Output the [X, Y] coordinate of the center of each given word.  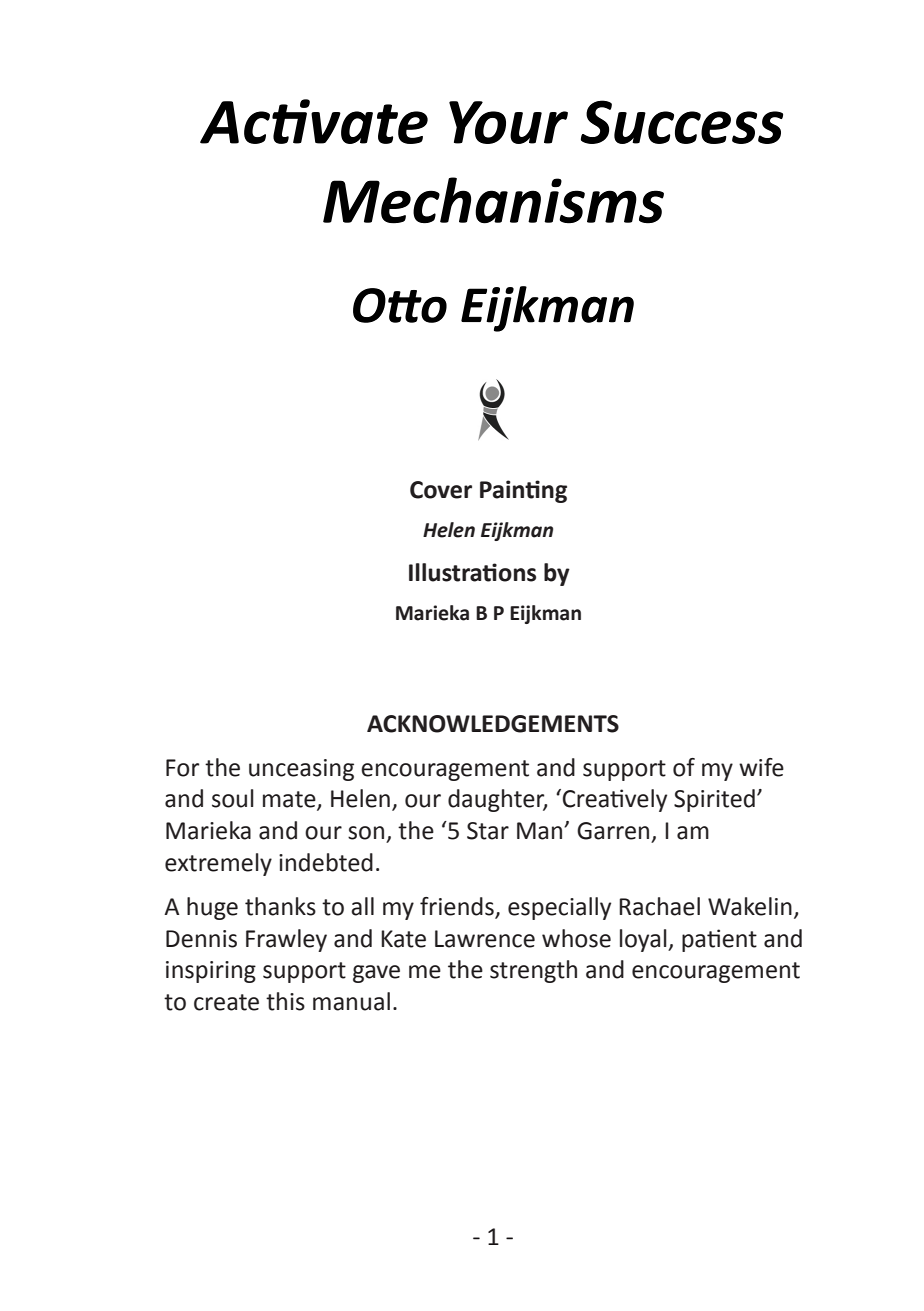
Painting [523, 491]
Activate [314, 121]
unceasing [301, 770]
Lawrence [485, 939]
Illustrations [472, 572]
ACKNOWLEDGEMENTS [493, 724]
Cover [441, 490]
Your [508, 122]
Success [682, 122]
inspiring [211, 972]
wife [761, 767]
